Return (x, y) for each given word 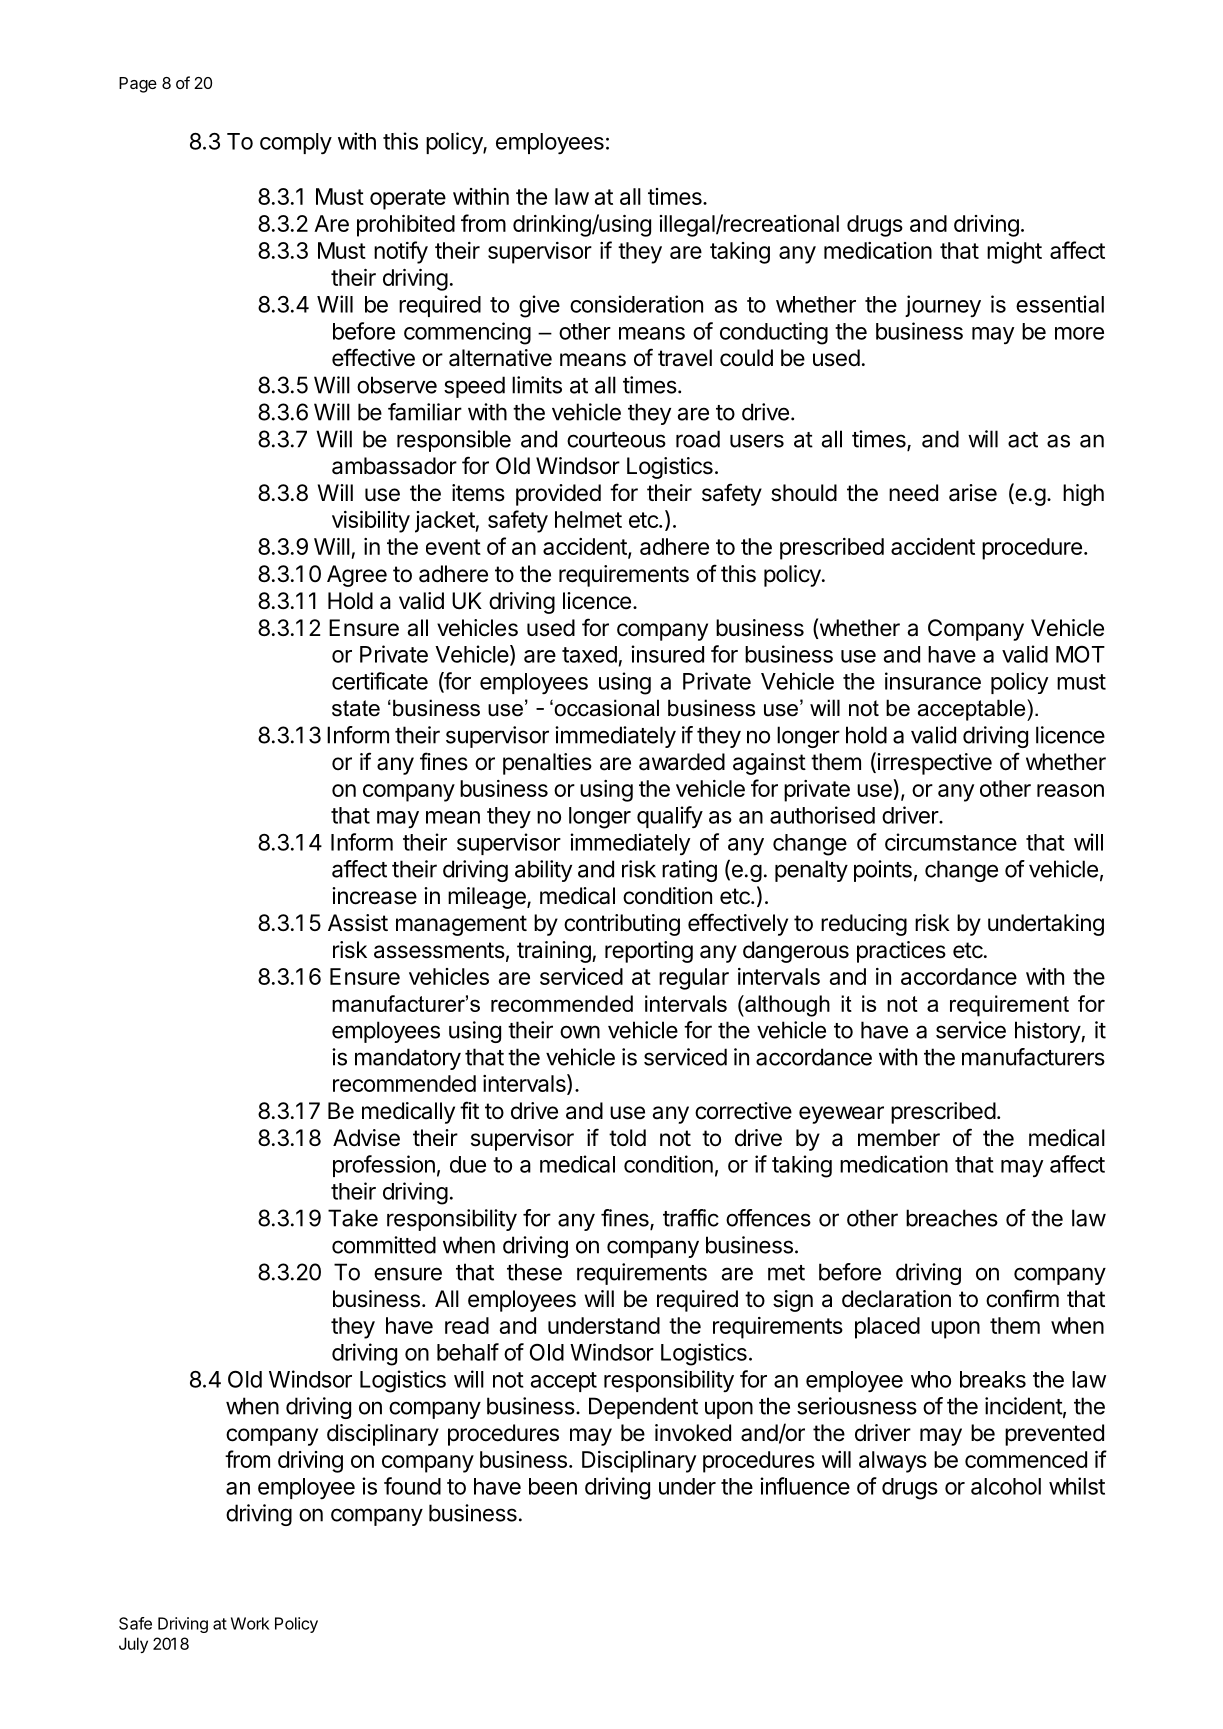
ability (543, 871)
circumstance (951, 842)
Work (250, 1623)
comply (296, 144)
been (553, 1486)
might (1014, 253)
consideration (636, 304)
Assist (358, 923)
